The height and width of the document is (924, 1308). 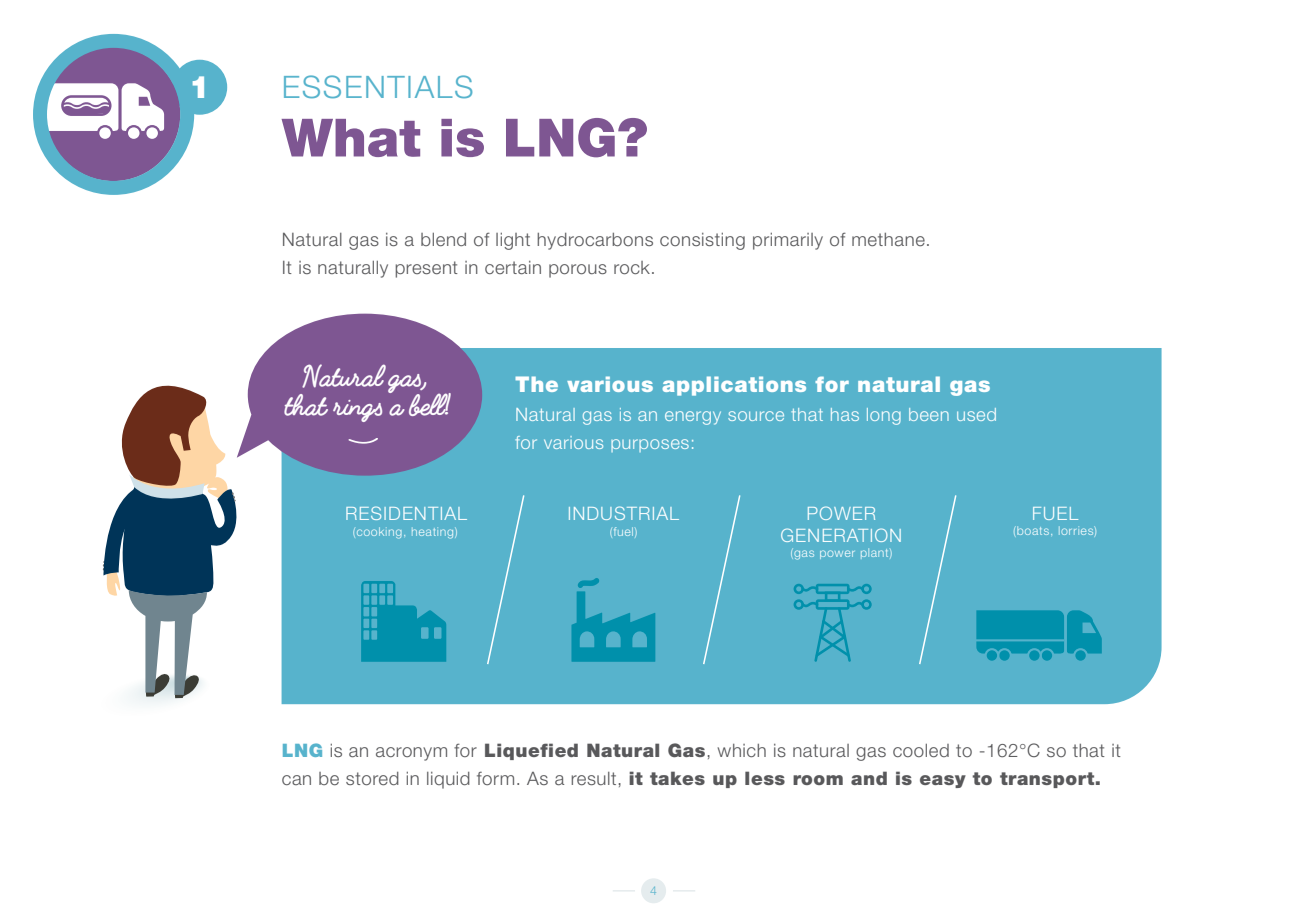 What do you see at coordinates (841, 535) in the document?
I see `GENERATION` at bounding box center [841, 535].
